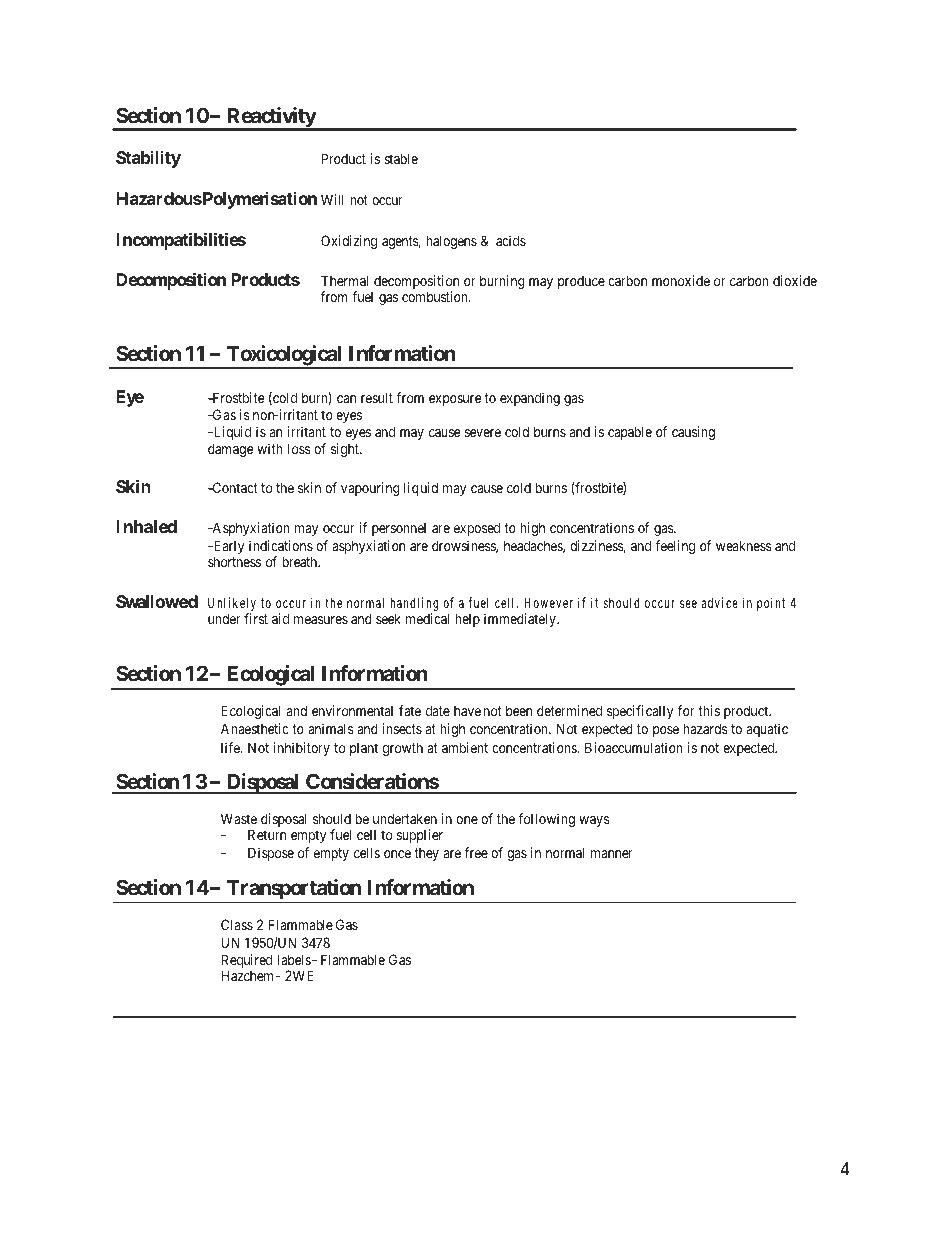  I want to click on life, so click(231, 747).
